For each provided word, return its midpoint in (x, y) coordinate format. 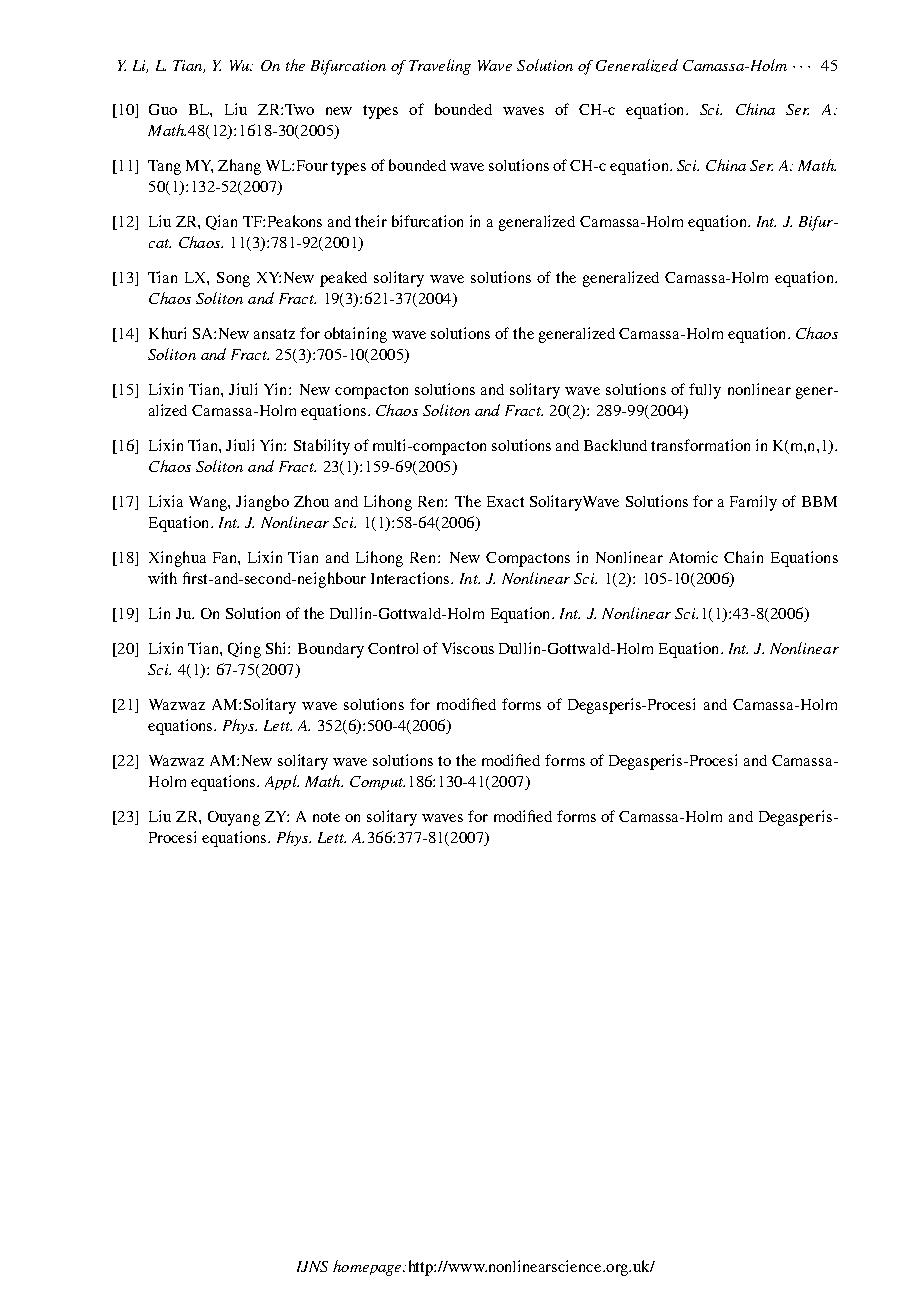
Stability (322, 447)
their (371, 221)
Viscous (468, 648)
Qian (221, 222)
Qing (244, 650)
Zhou (311, 501)
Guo (163, 109)
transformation (700, 445)
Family (753, 503)
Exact (505, 501)
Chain (743, 557)
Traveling (440, 67)
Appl (282, 782)
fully (705, 391)
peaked (343, 279)
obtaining (355, 335)
